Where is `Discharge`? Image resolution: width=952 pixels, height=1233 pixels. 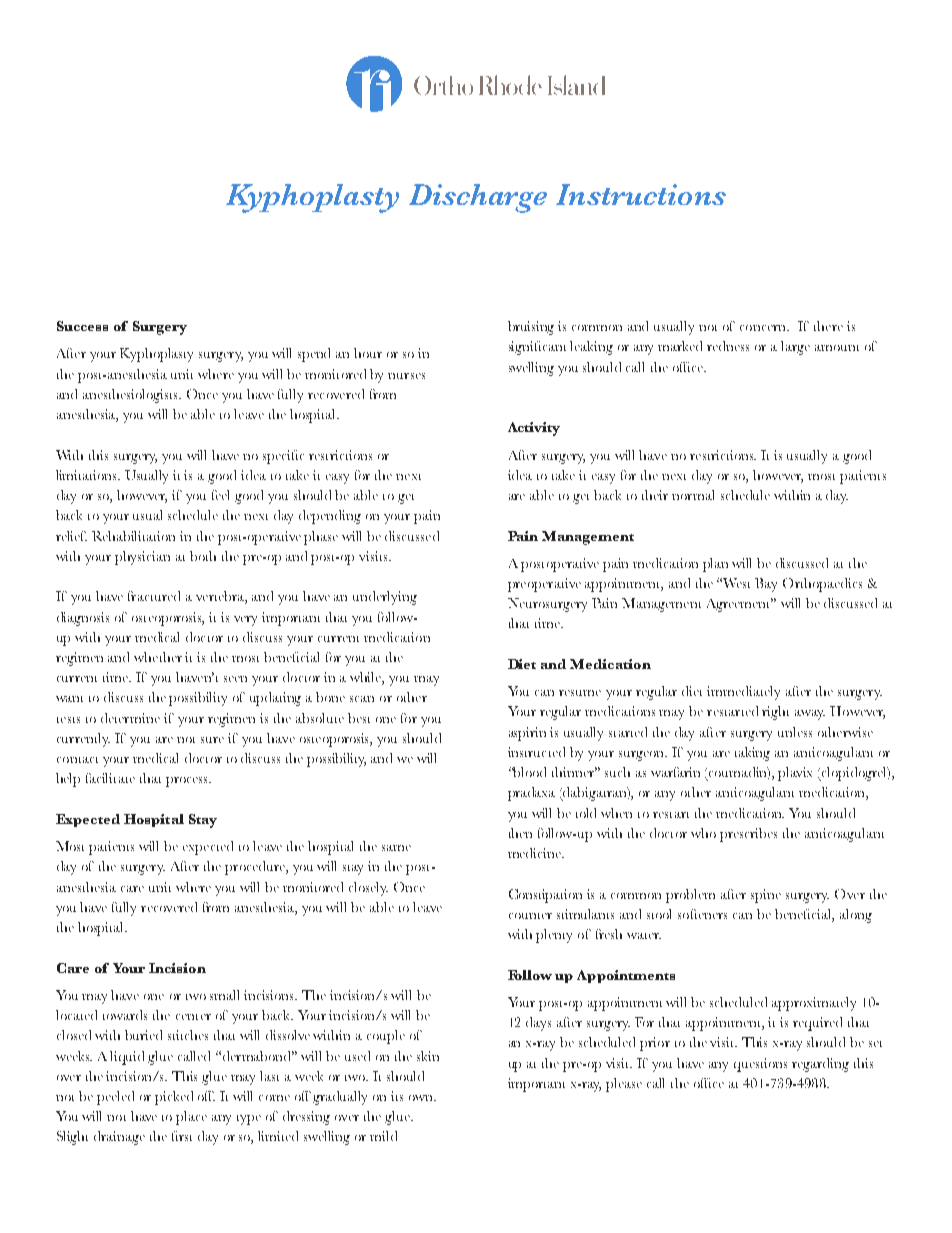
Discharge is located at coordinates (478, 198).
